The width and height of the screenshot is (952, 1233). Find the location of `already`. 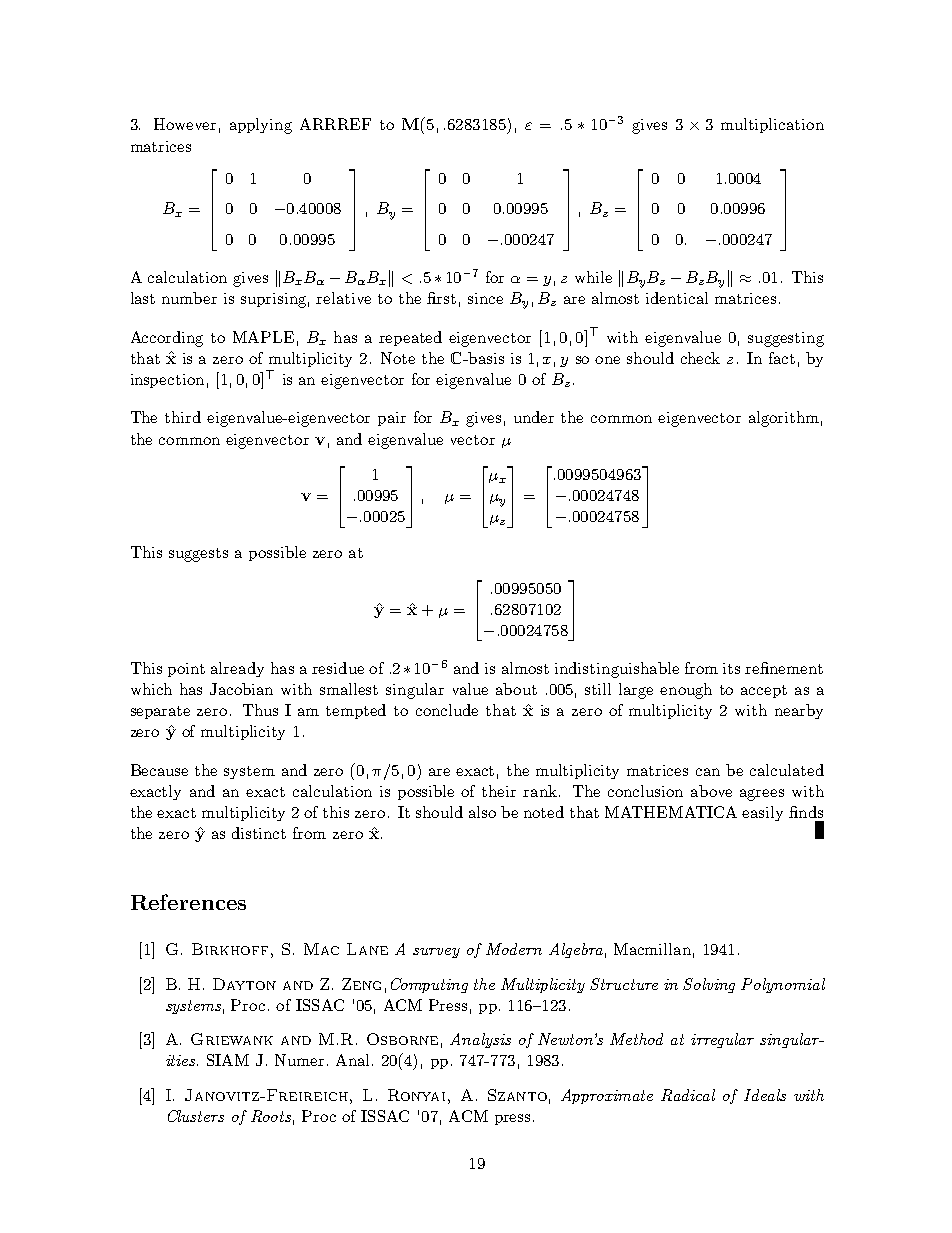

already is located at coordinates (237, 669).
